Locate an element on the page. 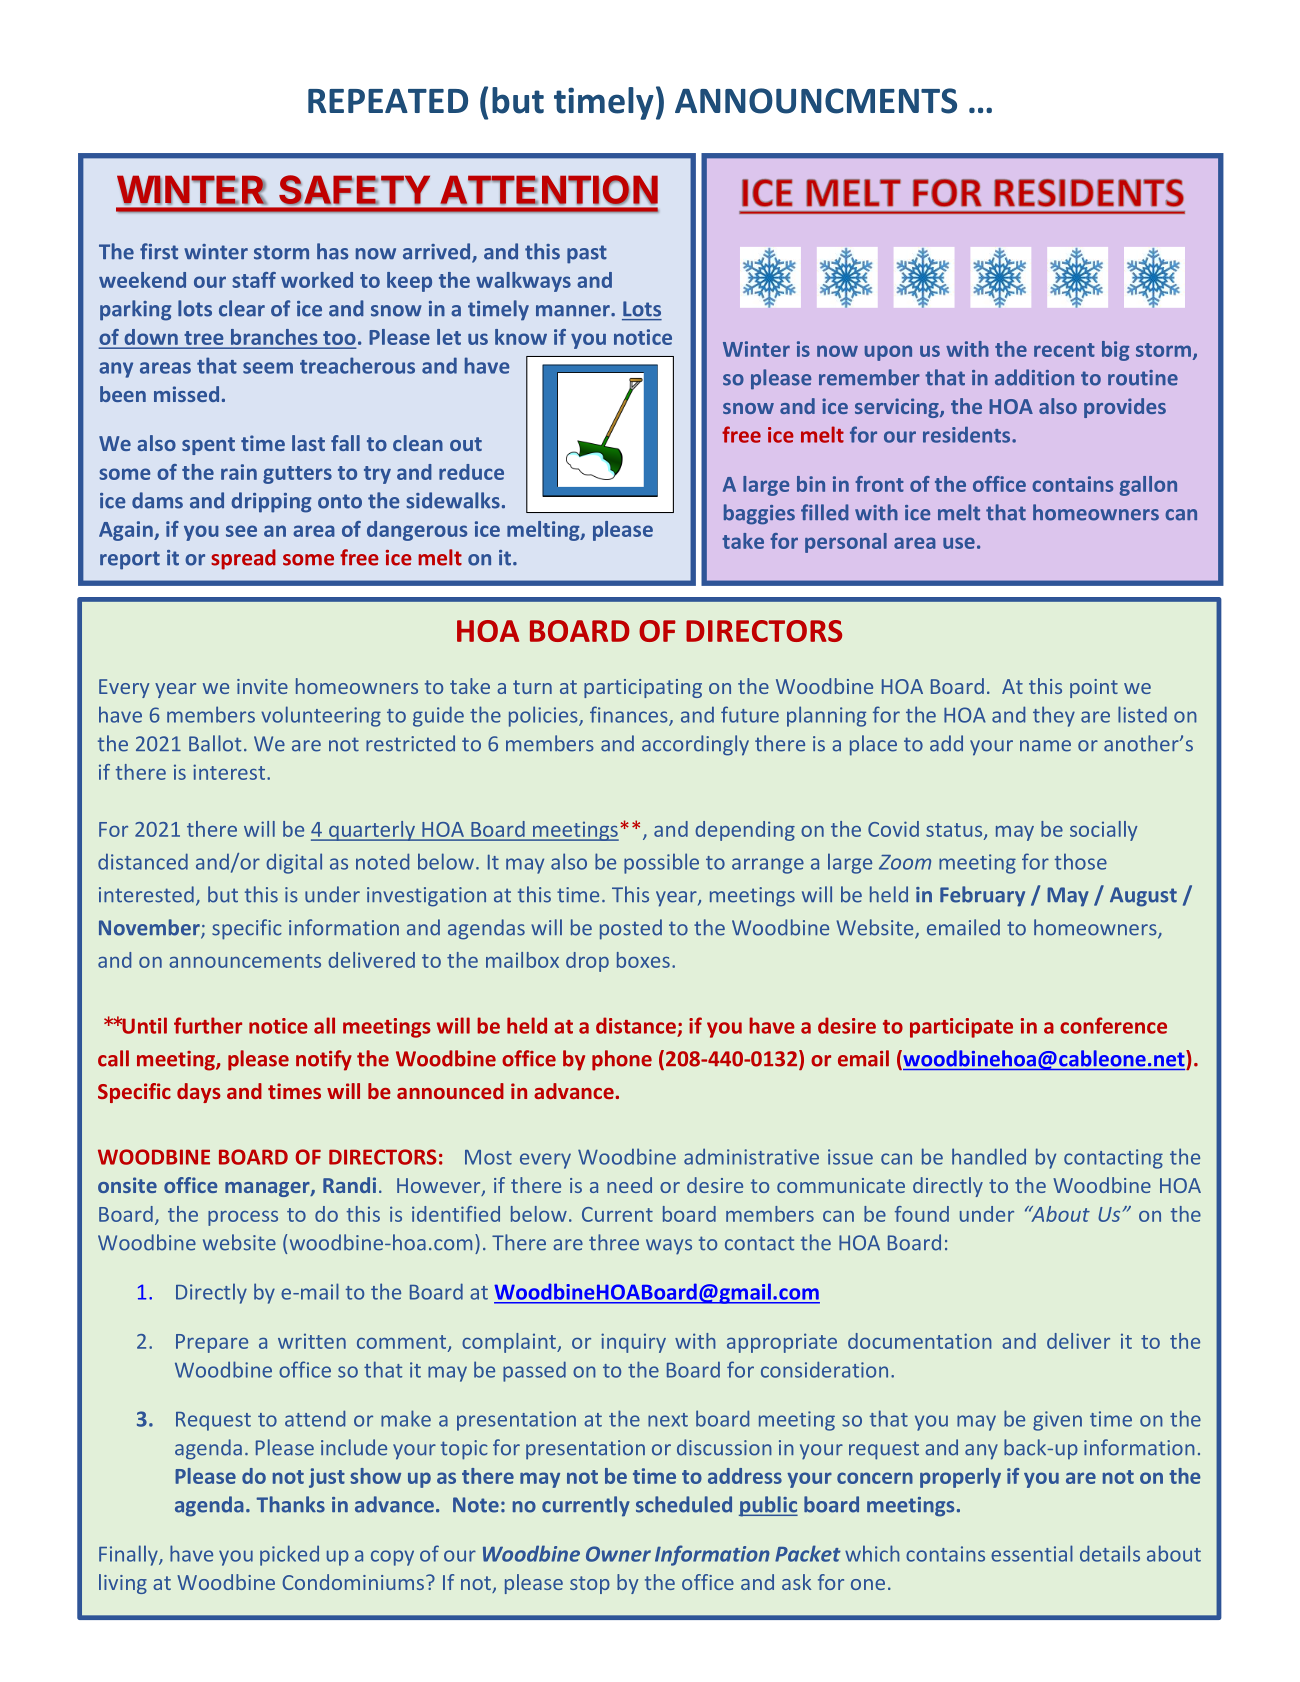 This page has width=1300, height=1682. past is located at coordinates (587, 254).
